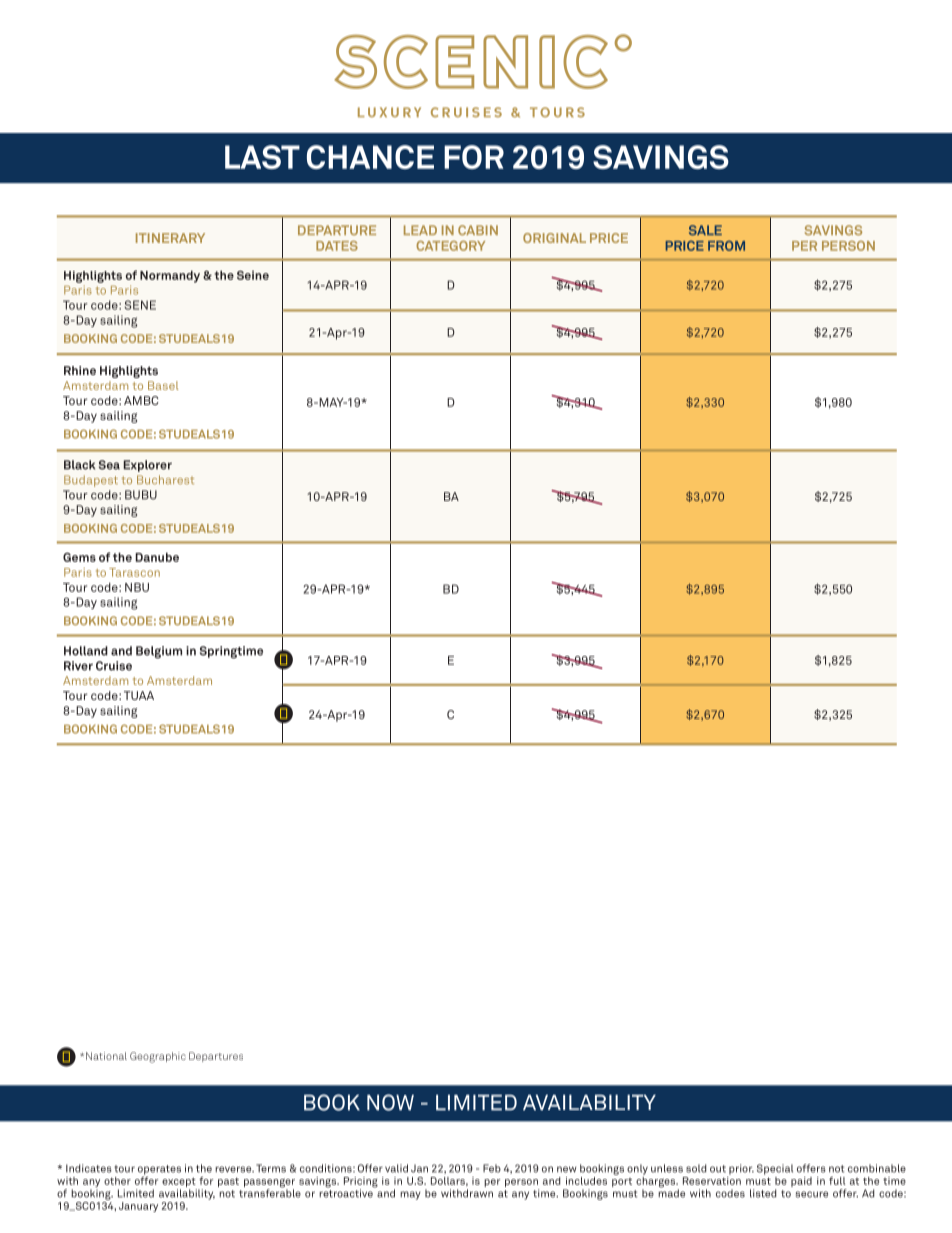 The height and width of the screenshot is (1233, 952). What do you see at coordinates (158, 1057) in the screenshot?
I see `Geographic` at bounding box center [158, 1057].
